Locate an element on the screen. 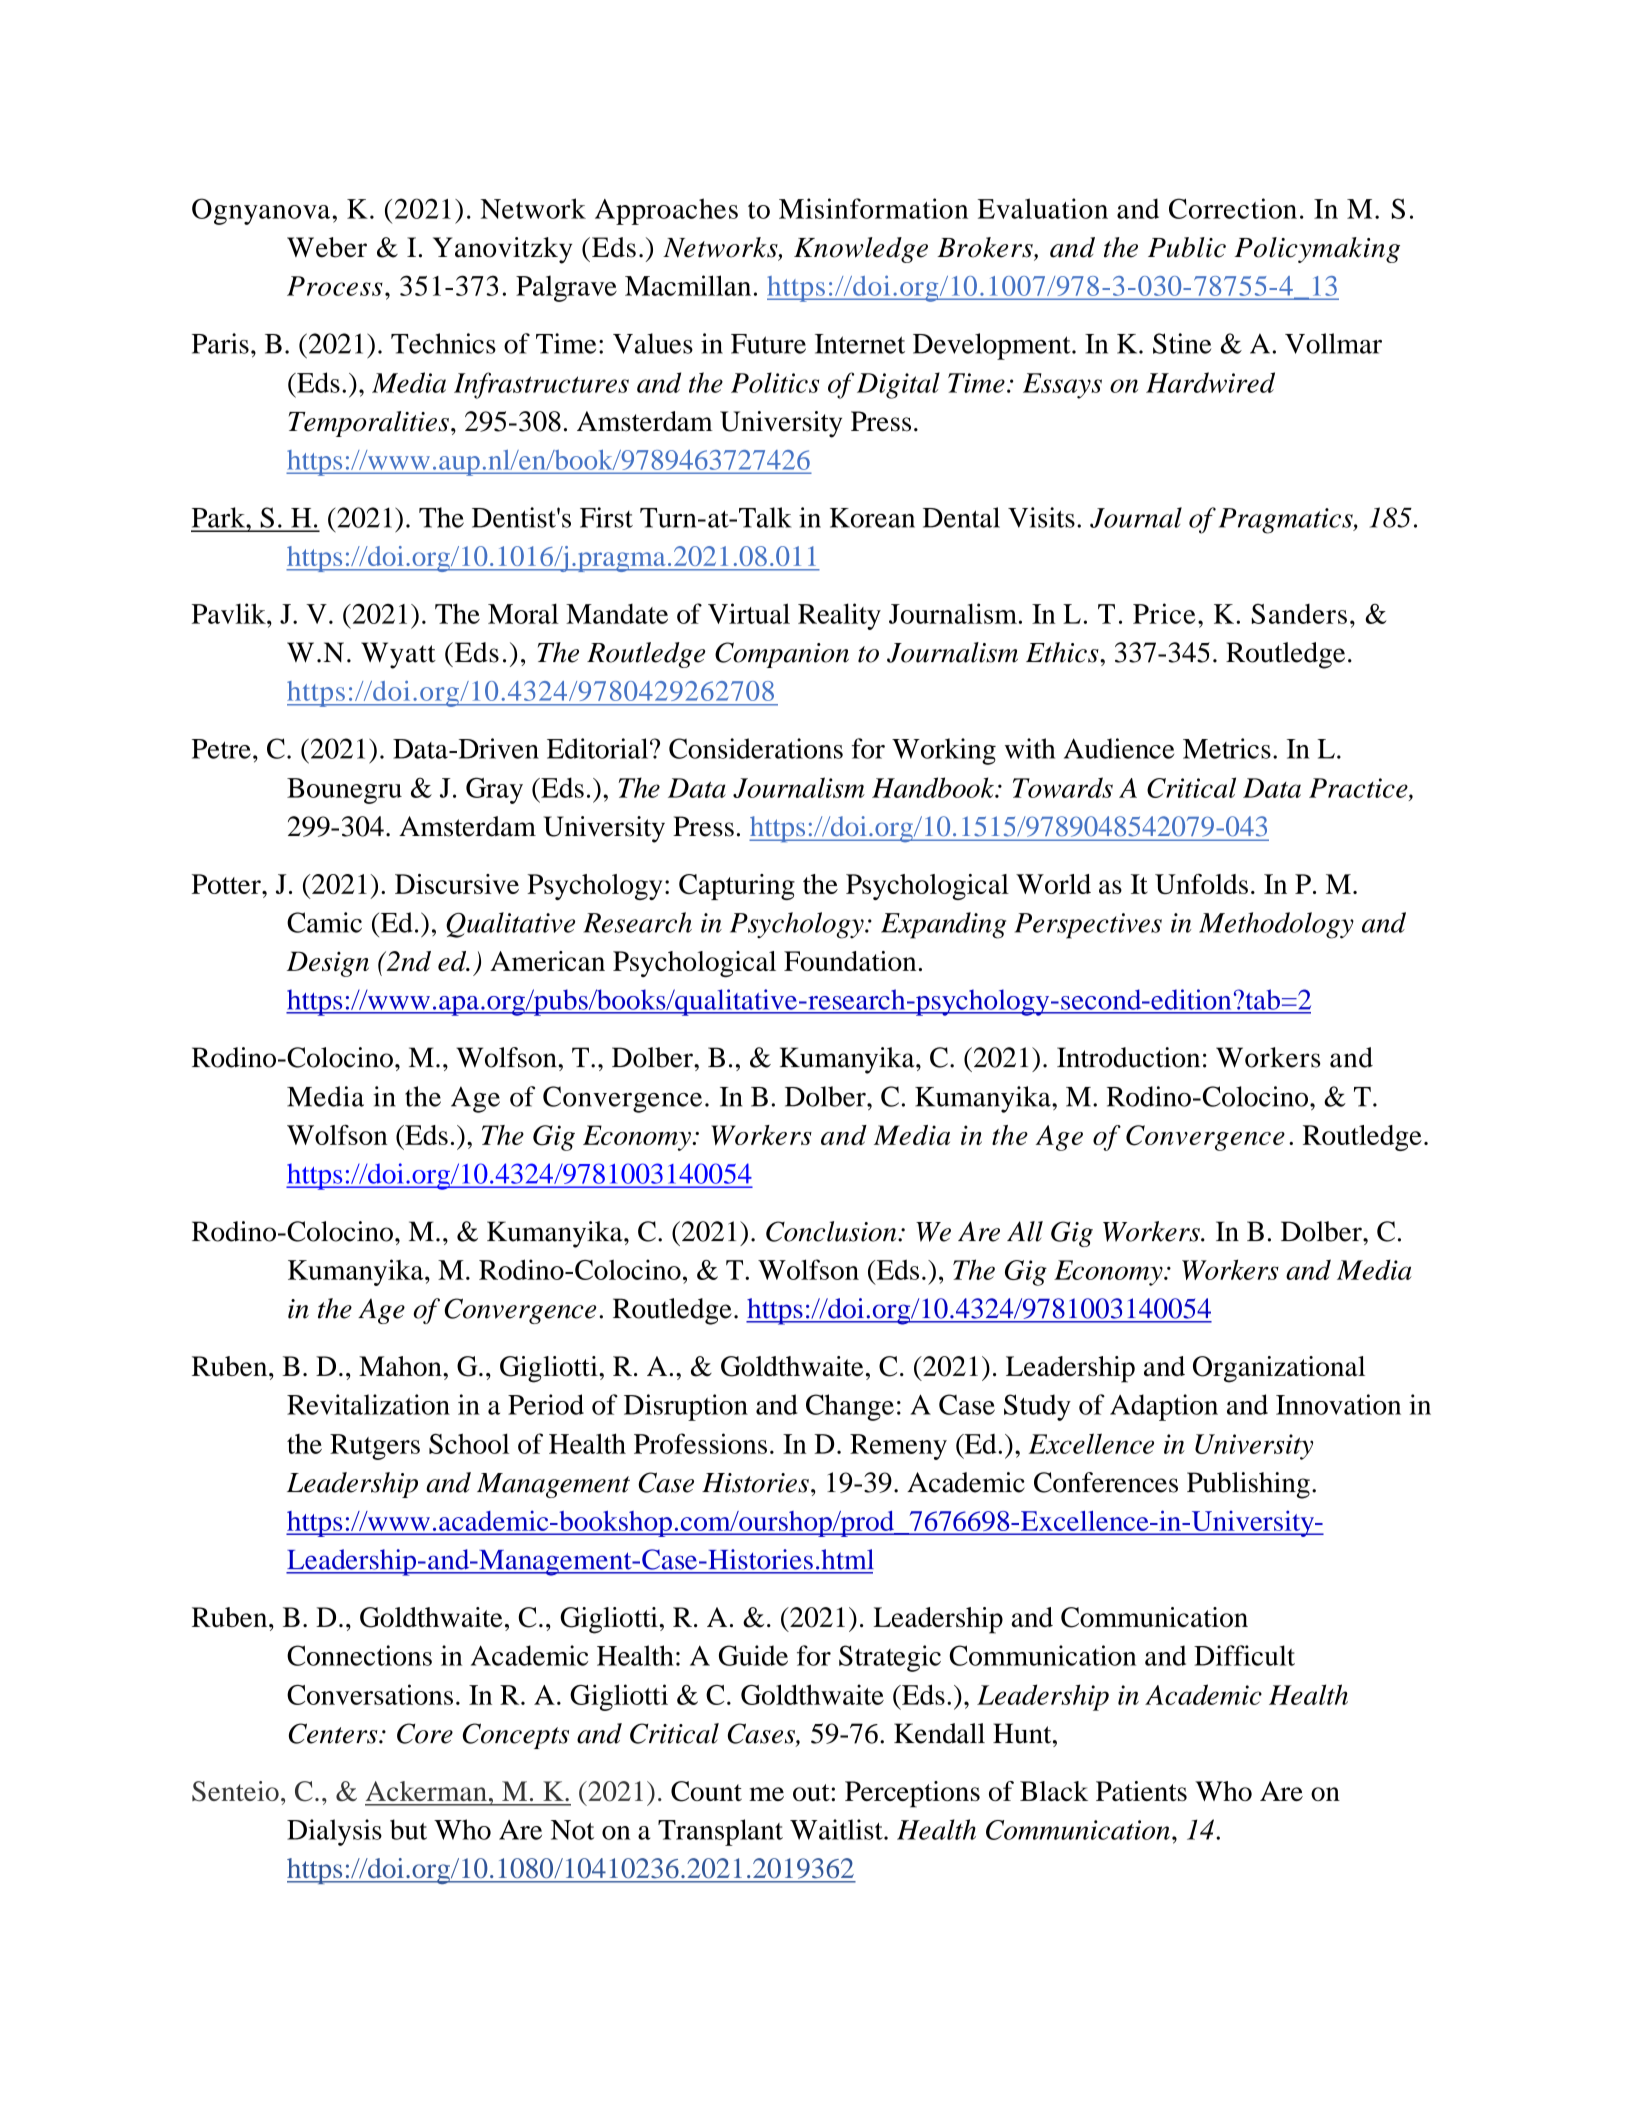  Dialysis is located at coordinates (334, 1832).
